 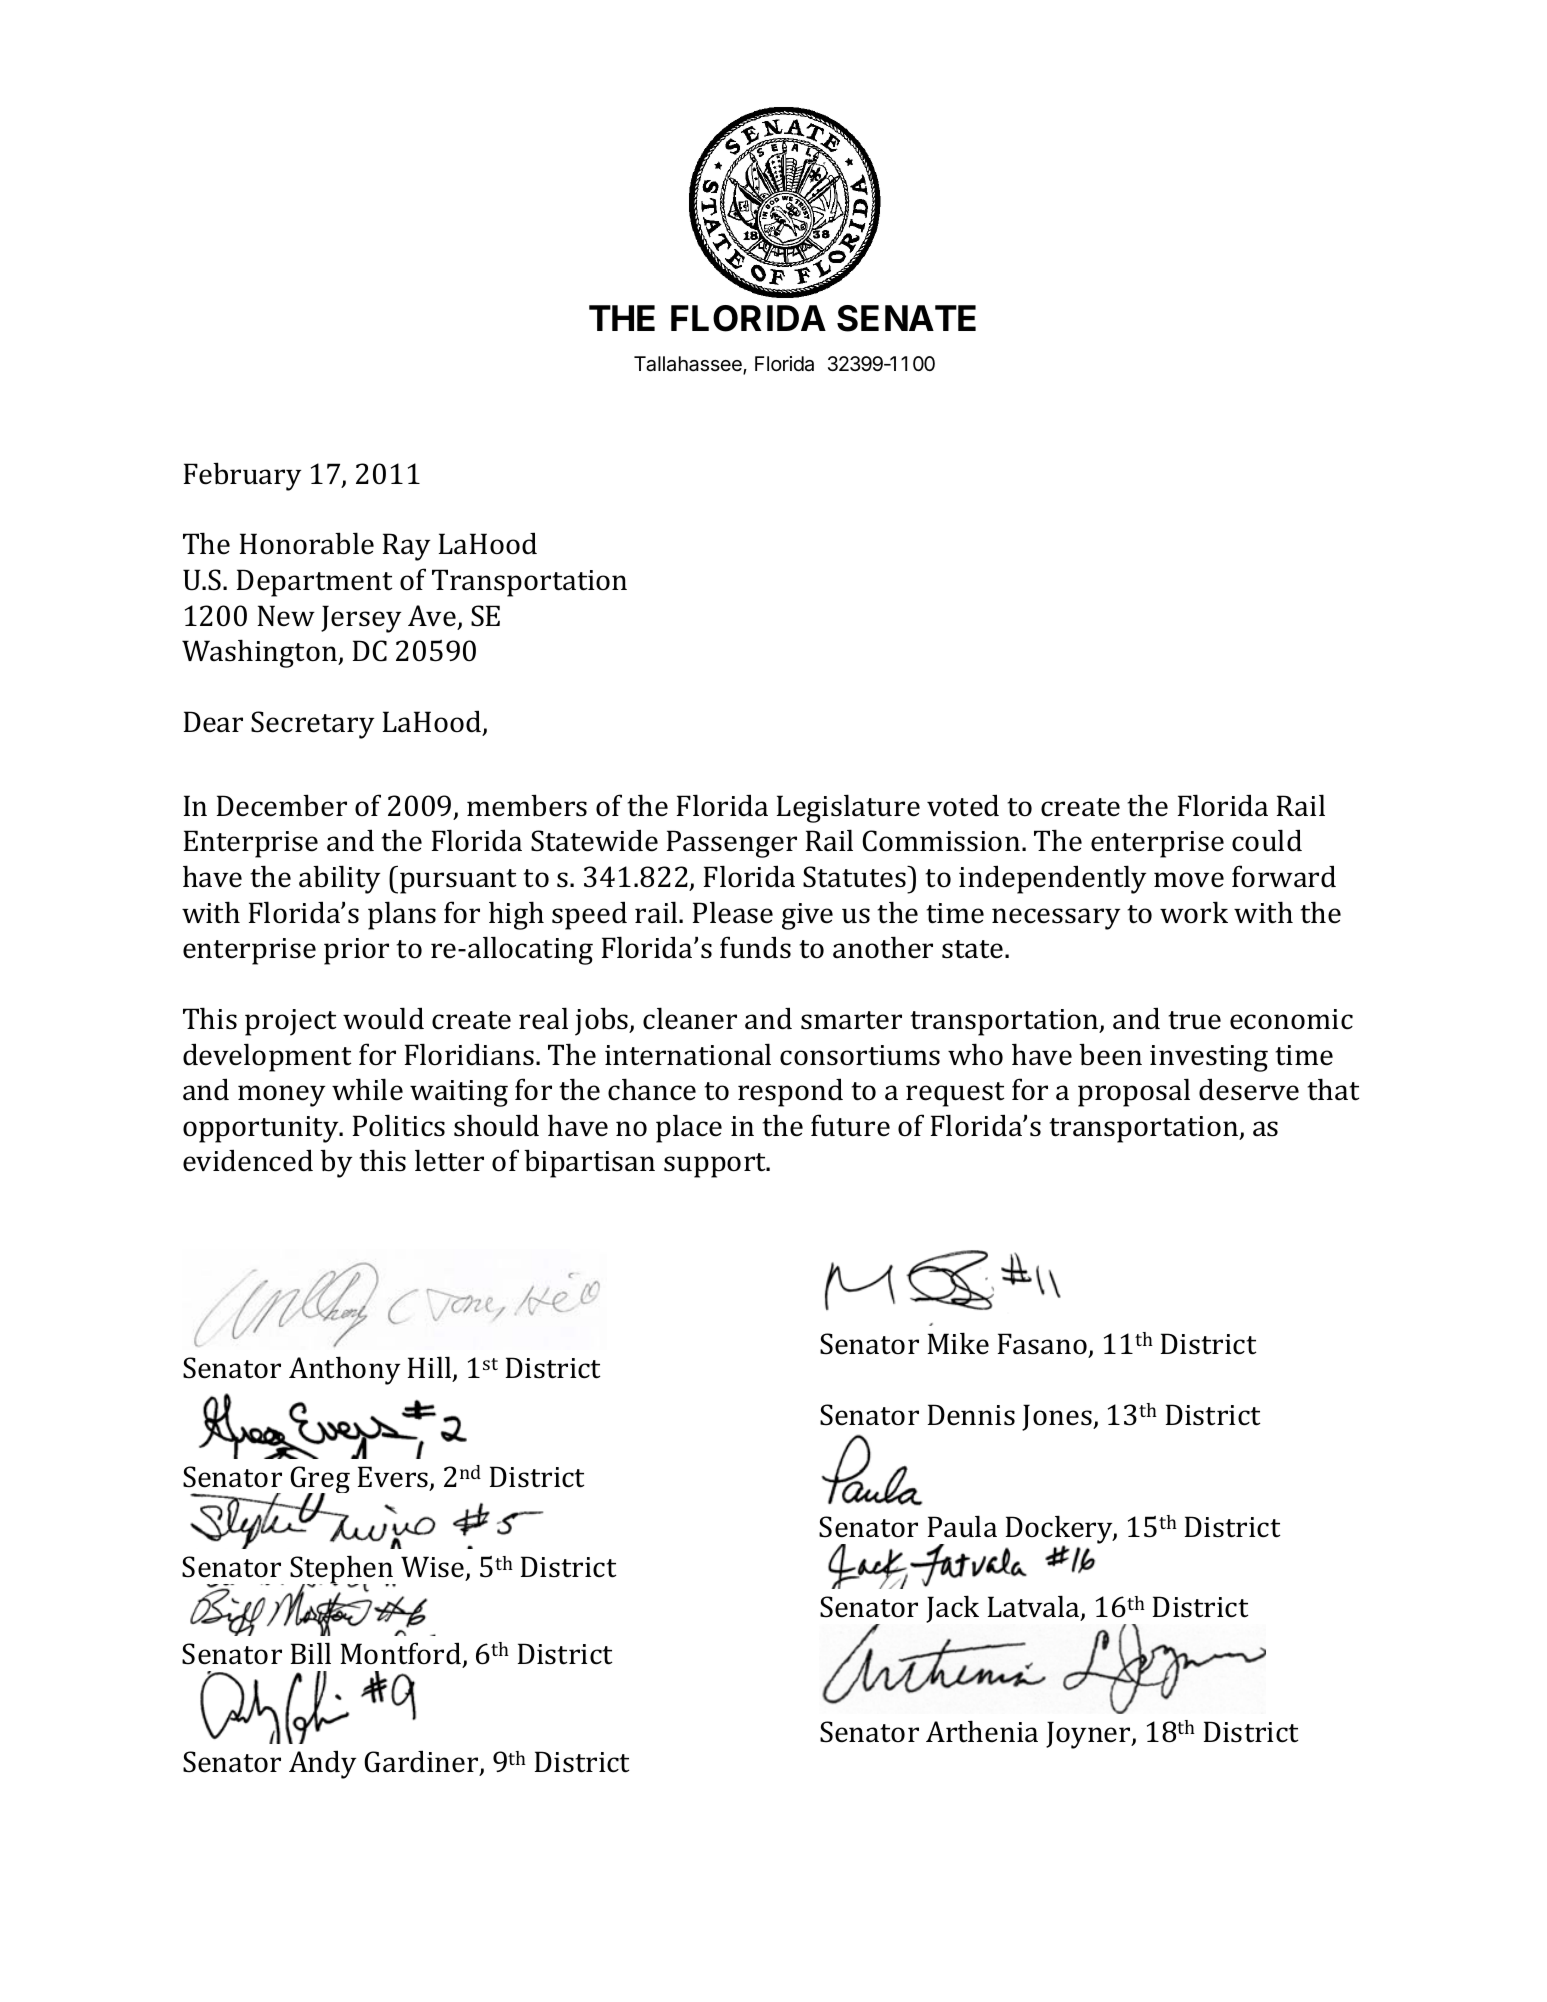 I want to click on Tallahassee, so click(x=689, y=365).
